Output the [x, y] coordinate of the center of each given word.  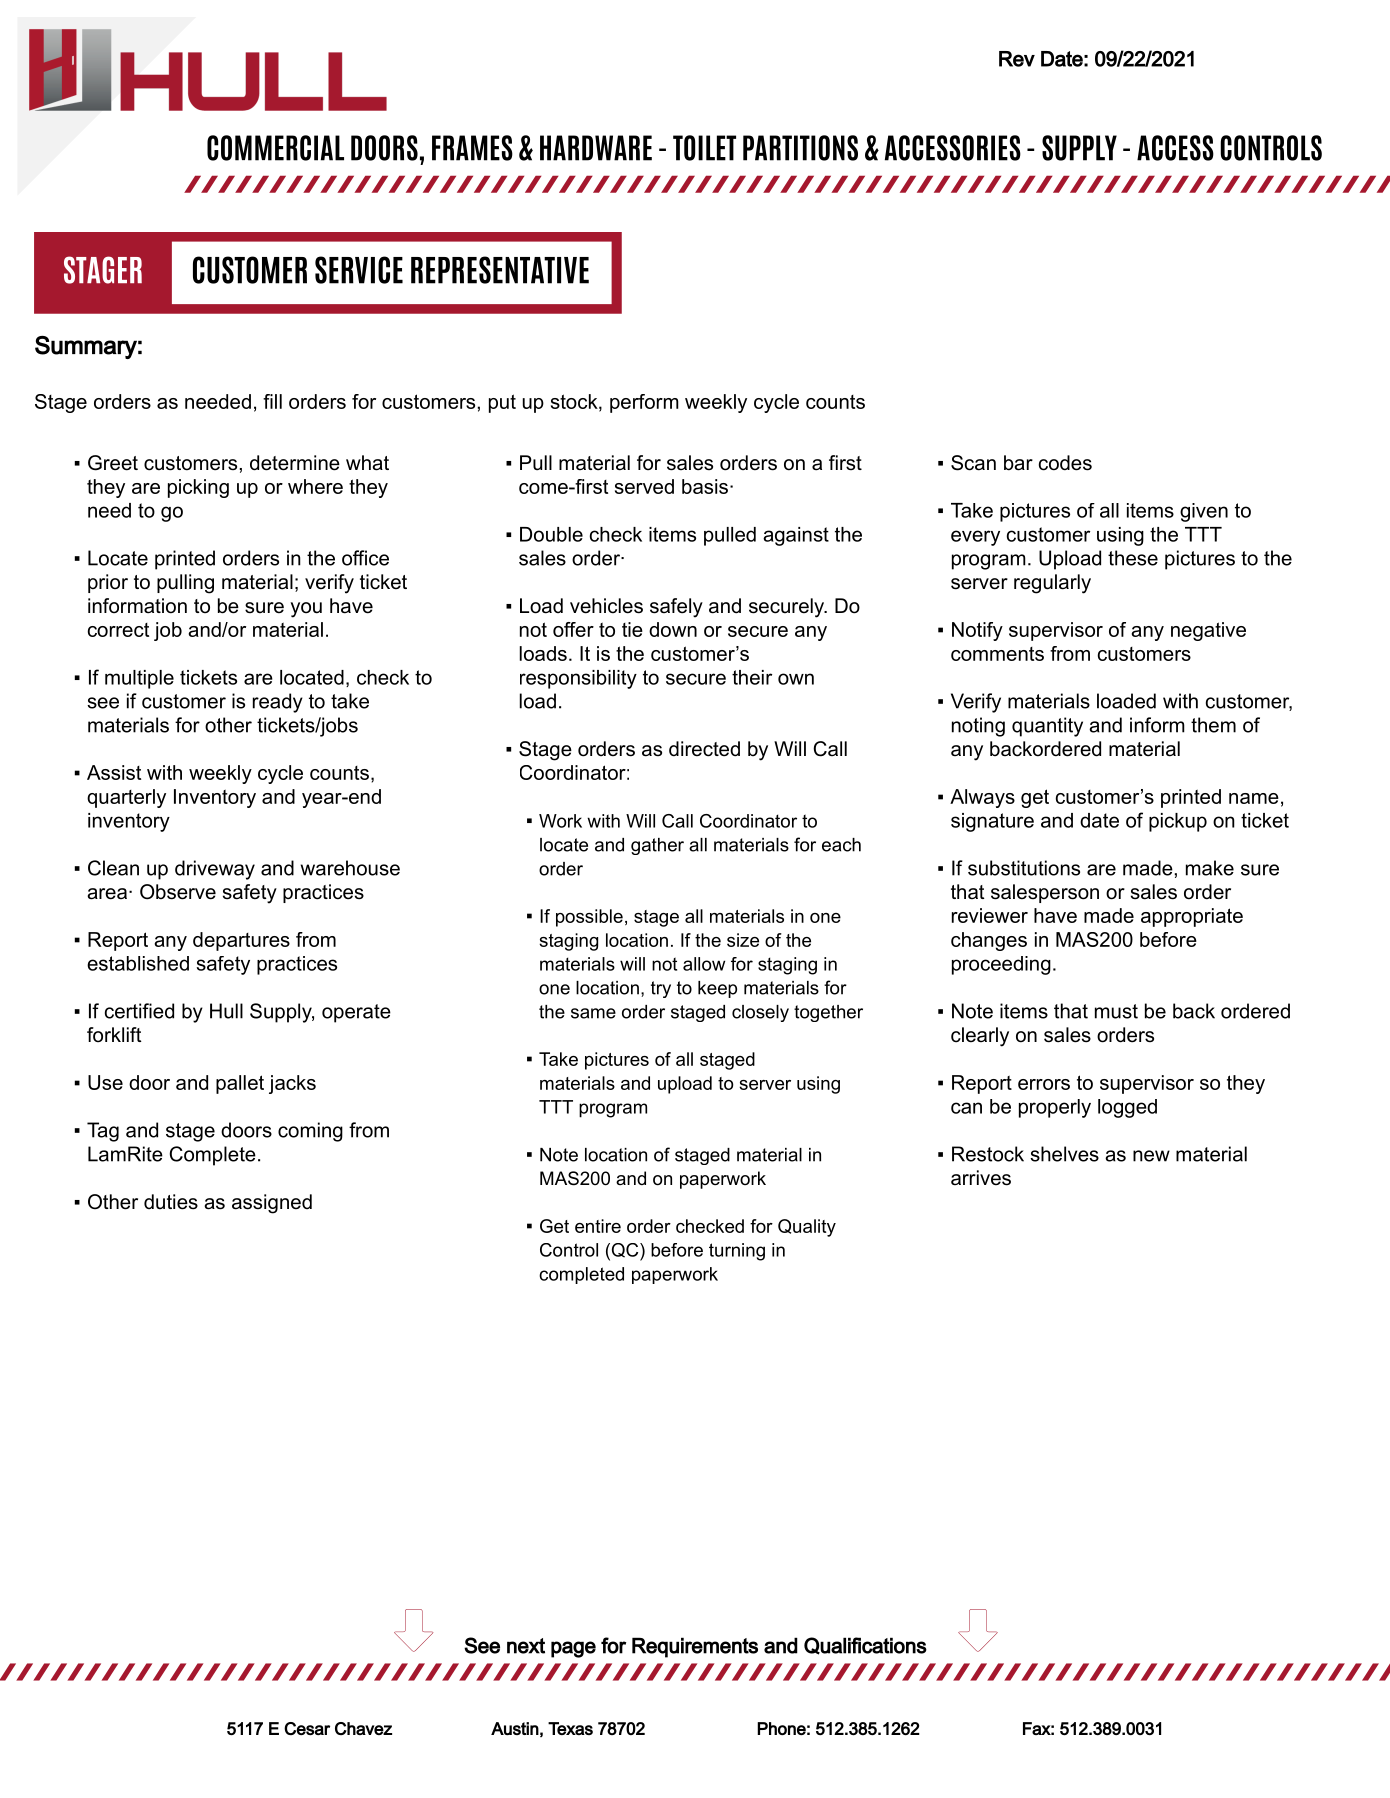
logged [1127, 1108]
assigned [272, 1204]
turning [737, 1252]
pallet [240, 1084]
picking [198, 488]
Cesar [307, 1728]
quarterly [126, 798]
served [644, 486]
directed [704, 749]
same [593, 1013]
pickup [1178, 822]
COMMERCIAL [275, 148]
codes [1065, 463]
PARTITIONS [800, 148]
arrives [981, 1178]
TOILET [704, 148]
